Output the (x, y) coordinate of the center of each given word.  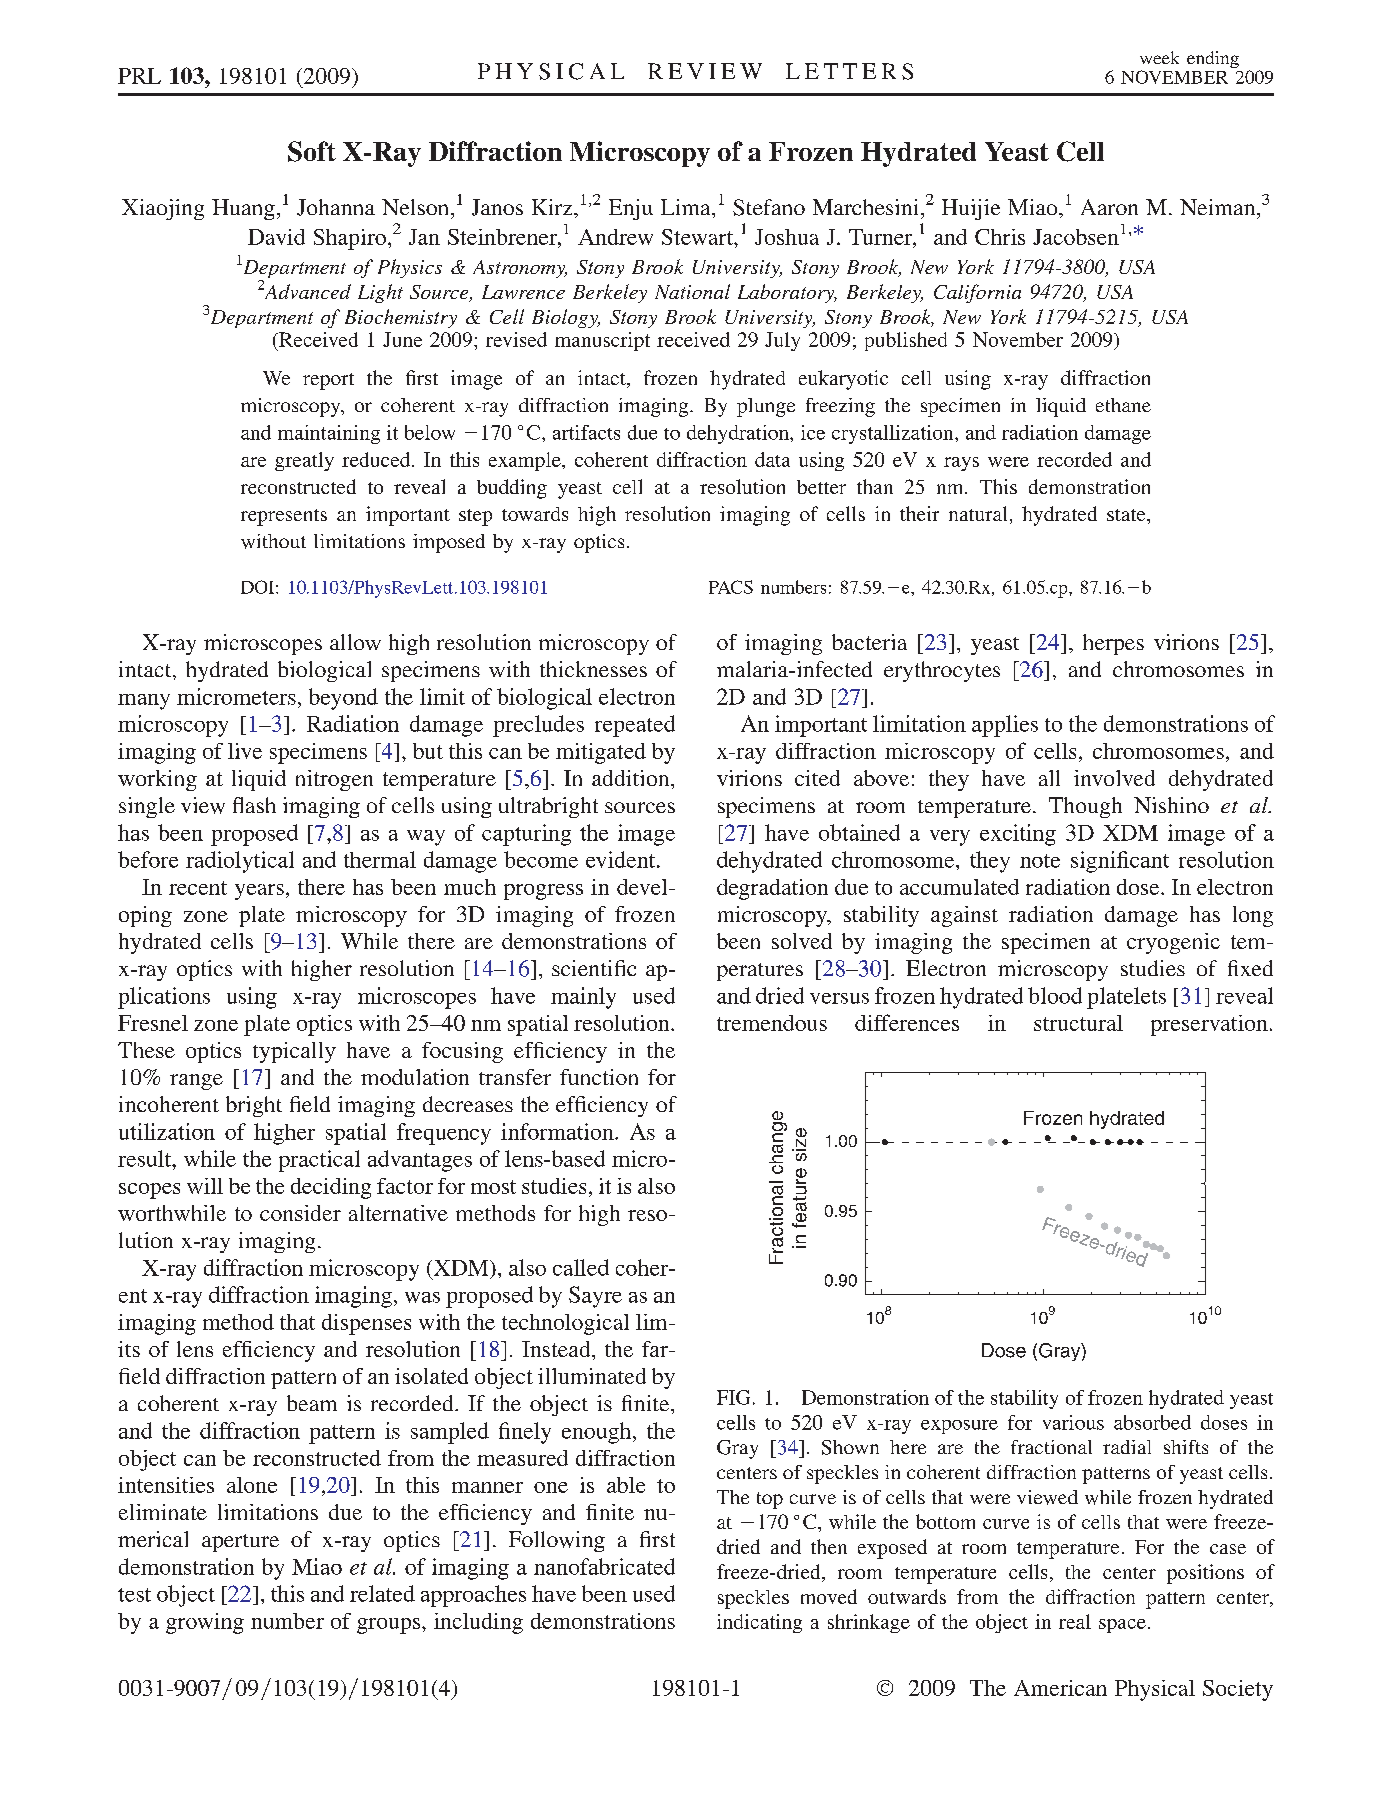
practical (319, 1161)
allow (355, 642)
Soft (312, 151)
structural (1078, 1023)
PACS (731, 587)
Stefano (769, 207)
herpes (1113, 644)
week (1159, 57)
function (599, 1077)
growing (205, 1623)
